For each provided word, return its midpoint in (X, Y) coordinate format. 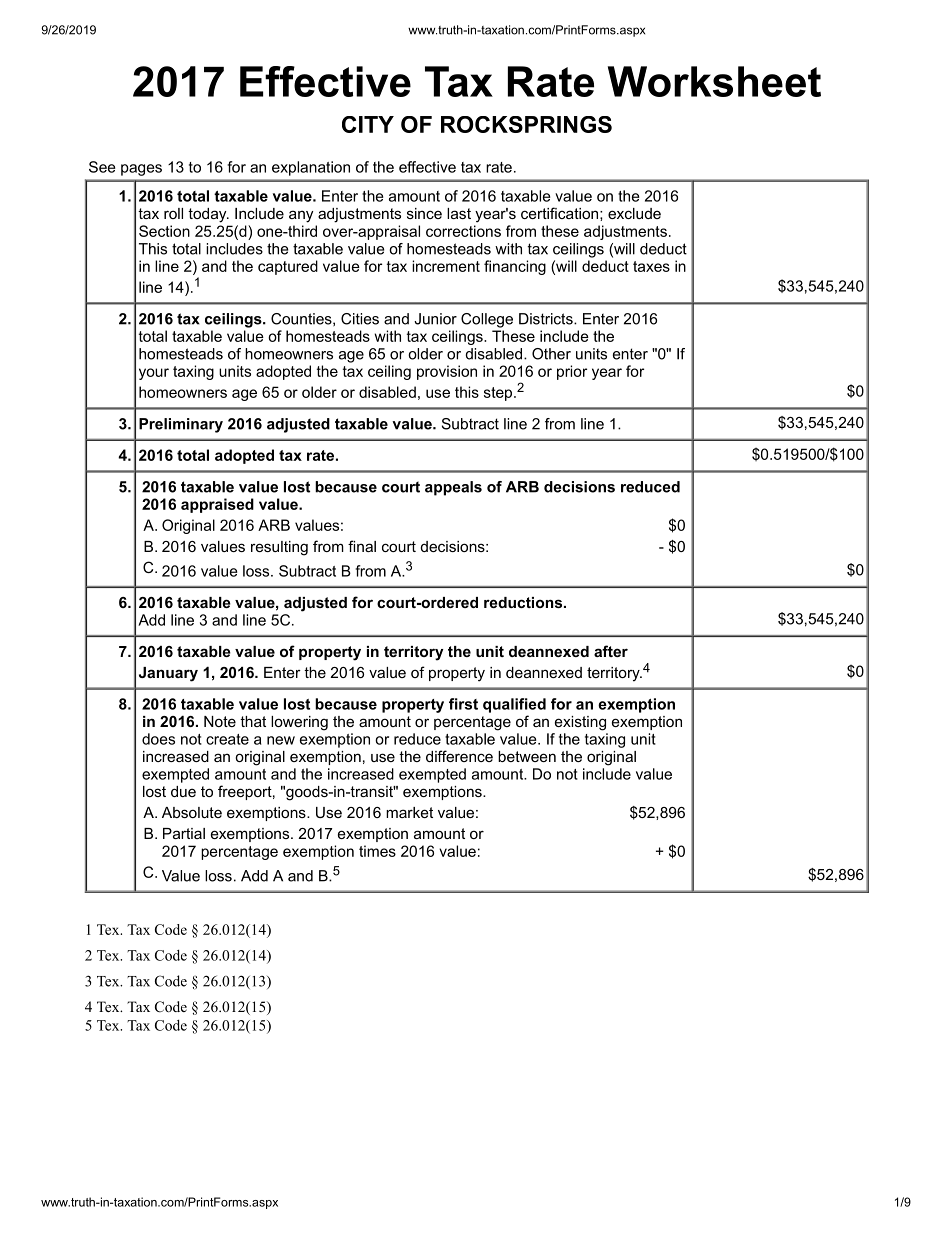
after (611, 651)
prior (572, 372)
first (463, 704)
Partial (184, 833)
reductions (524, 602)
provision (447, 372)
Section (164, 231)
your (154, 374)
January (168, 674)
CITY (368, 124)
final (362, 546)
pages (141, 170)
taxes (651, 266)
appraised (217, 505)
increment (446, 266)
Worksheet (714, 81)
